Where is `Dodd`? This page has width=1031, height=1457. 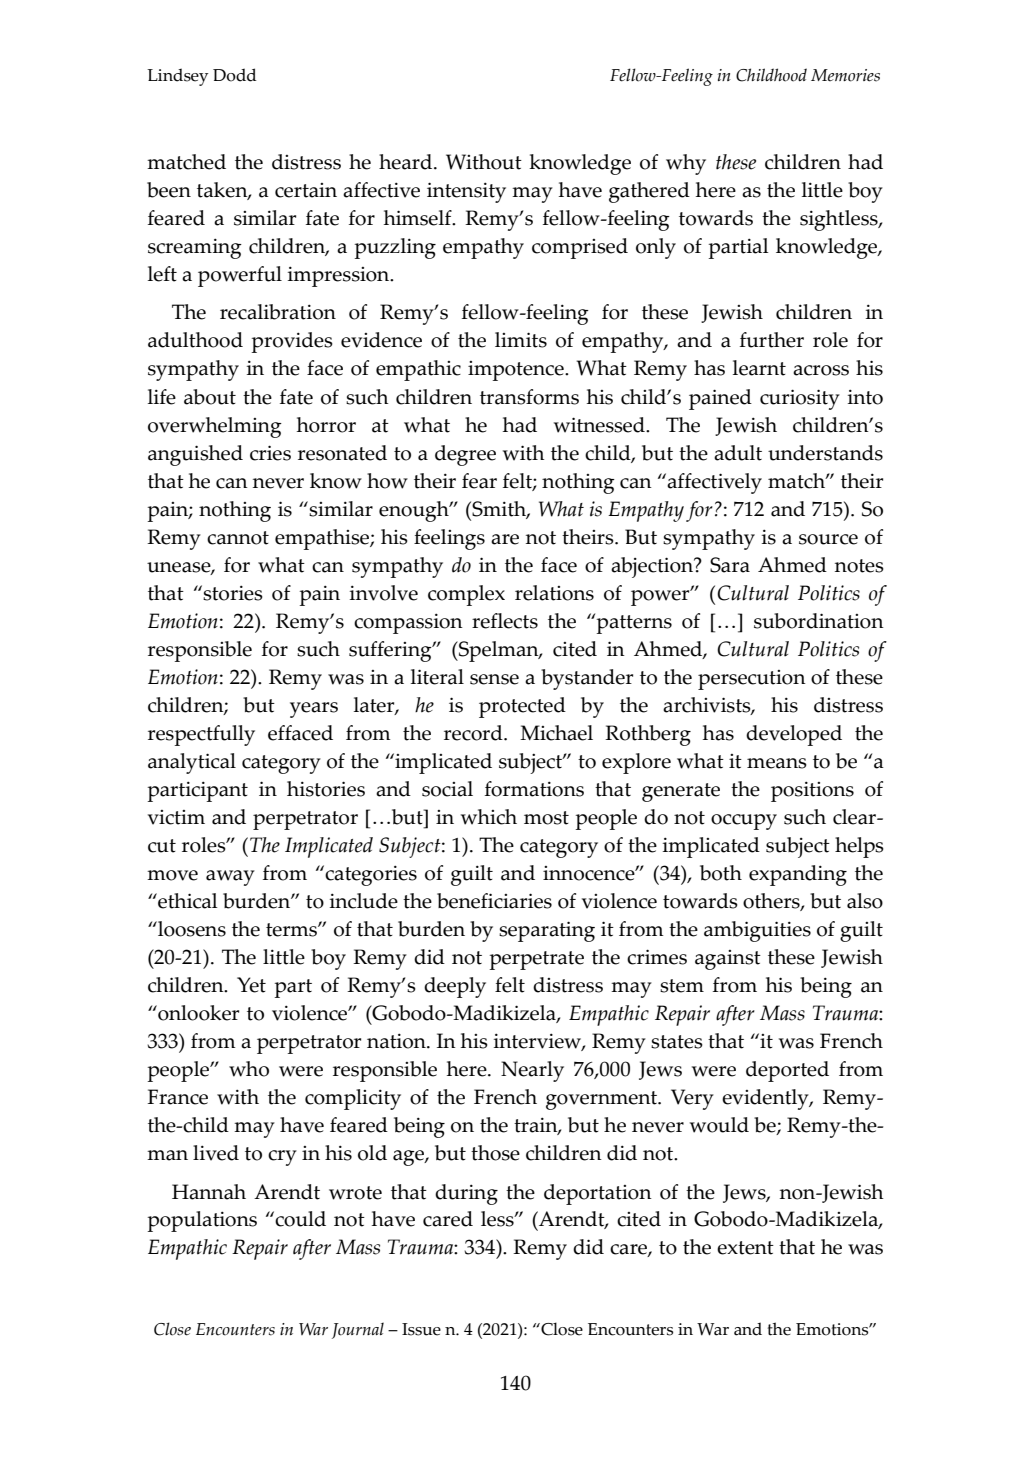
Dodd is located at coordinates (235, 75).
